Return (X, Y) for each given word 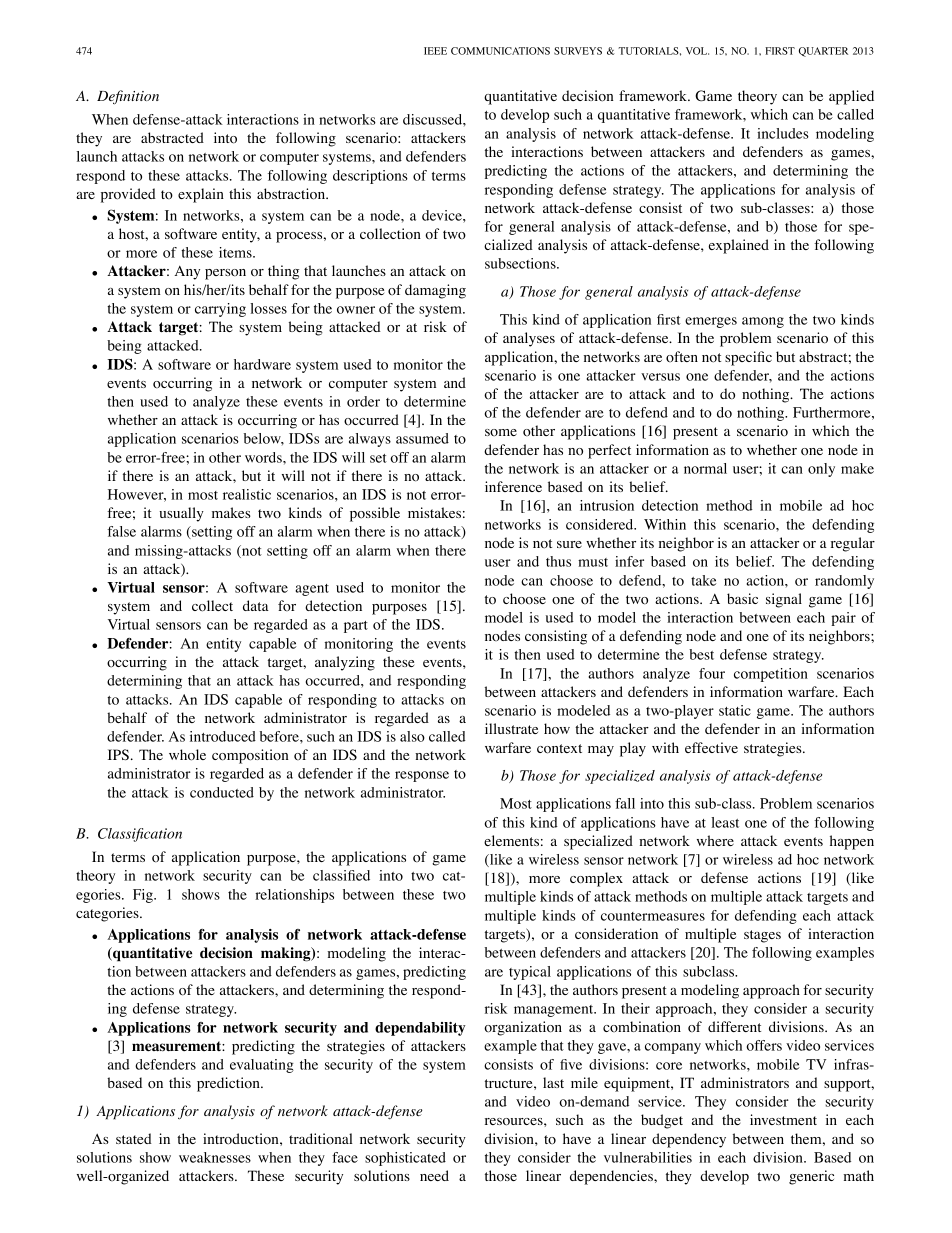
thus (558, 561)
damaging (435, 291)
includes (783, 133)
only (821, 470)
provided (128, 195)
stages (762, 936)
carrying (220, 310)
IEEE (435, 51)
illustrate (511, 728)
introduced (223, 736)
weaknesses (215, 1157)
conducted (222, 792)
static (735, 710)
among (763, 322)
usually (181, 514)
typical (530, 973)
